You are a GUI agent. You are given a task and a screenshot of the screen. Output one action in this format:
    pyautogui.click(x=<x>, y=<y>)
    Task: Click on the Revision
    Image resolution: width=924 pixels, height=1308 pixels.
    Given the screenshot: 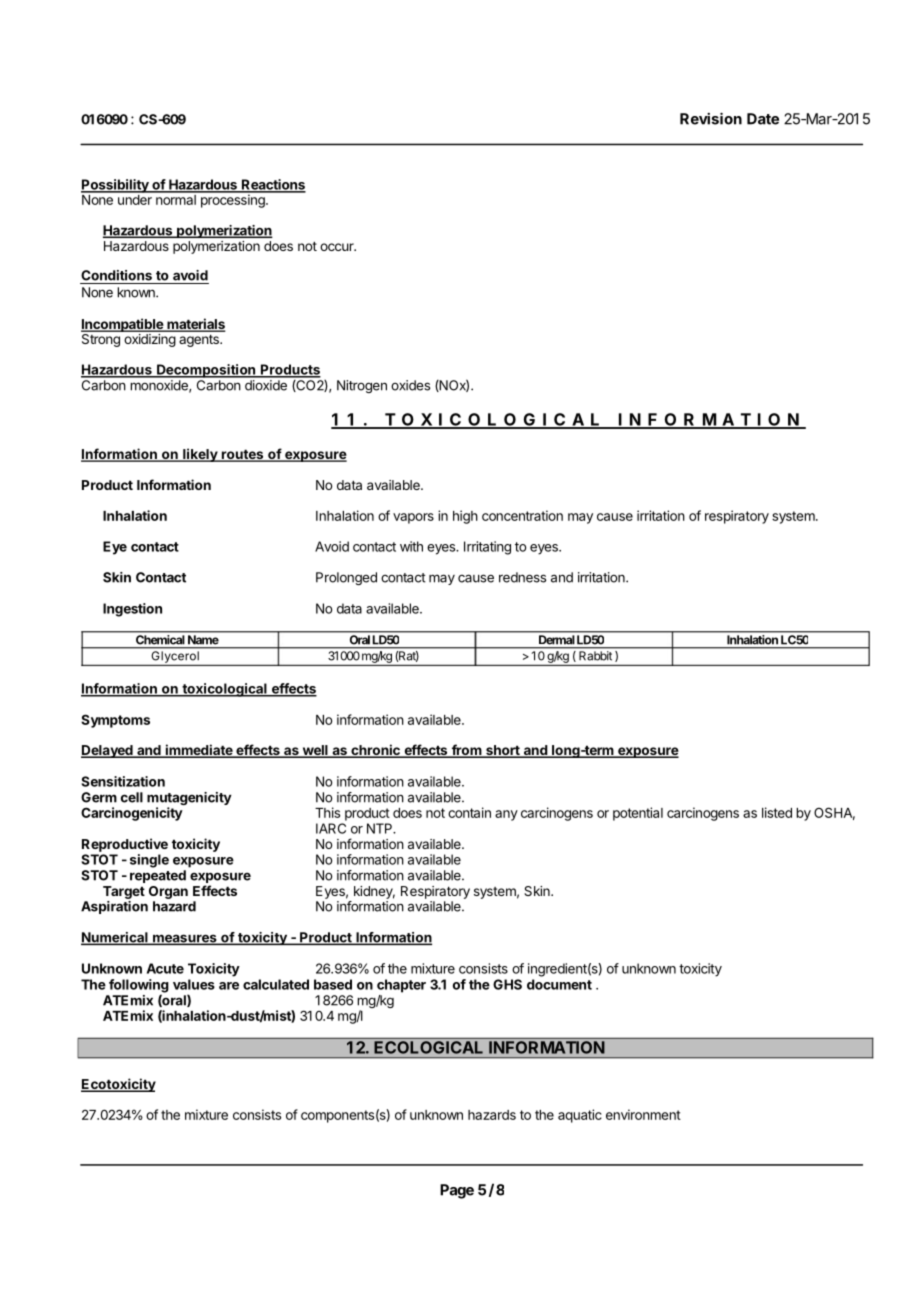 What is the action you would take?
    pyautogui.click(x=711, y=118)
